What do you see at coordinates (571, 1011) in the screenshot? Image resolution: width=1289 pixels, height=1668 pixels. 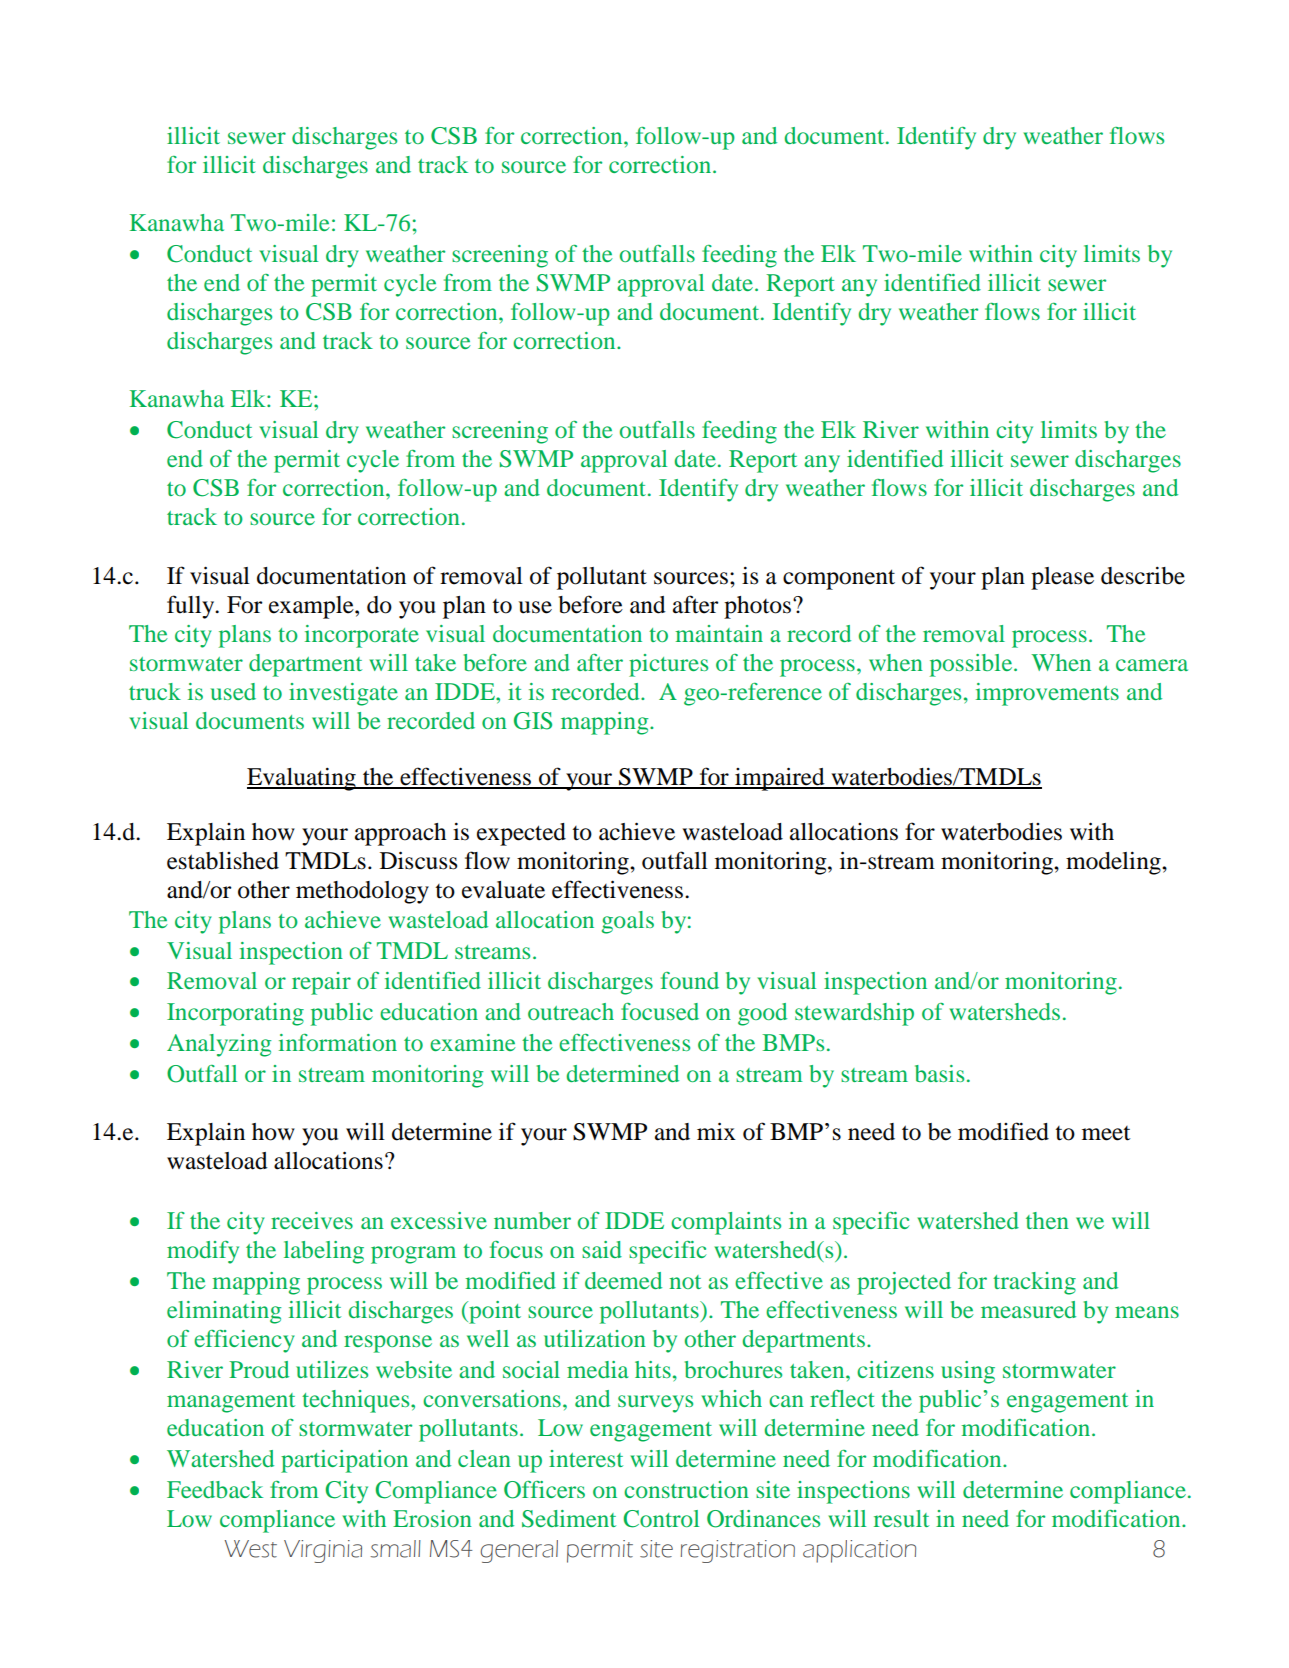 I see `outreach` at bounding box center [571, 1011].
